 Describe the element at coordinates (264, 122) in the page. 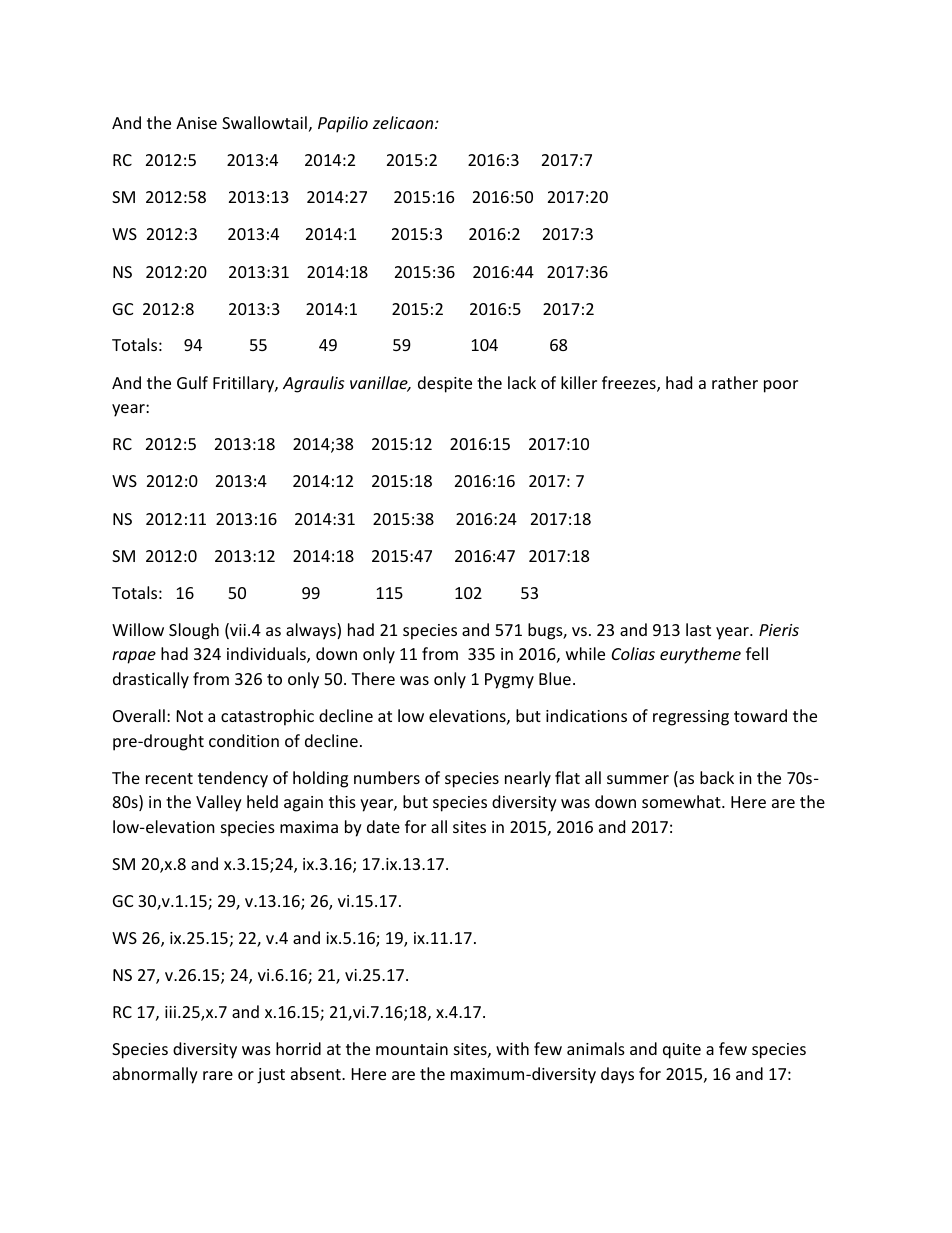

I see `Swallowtail` at that location.
